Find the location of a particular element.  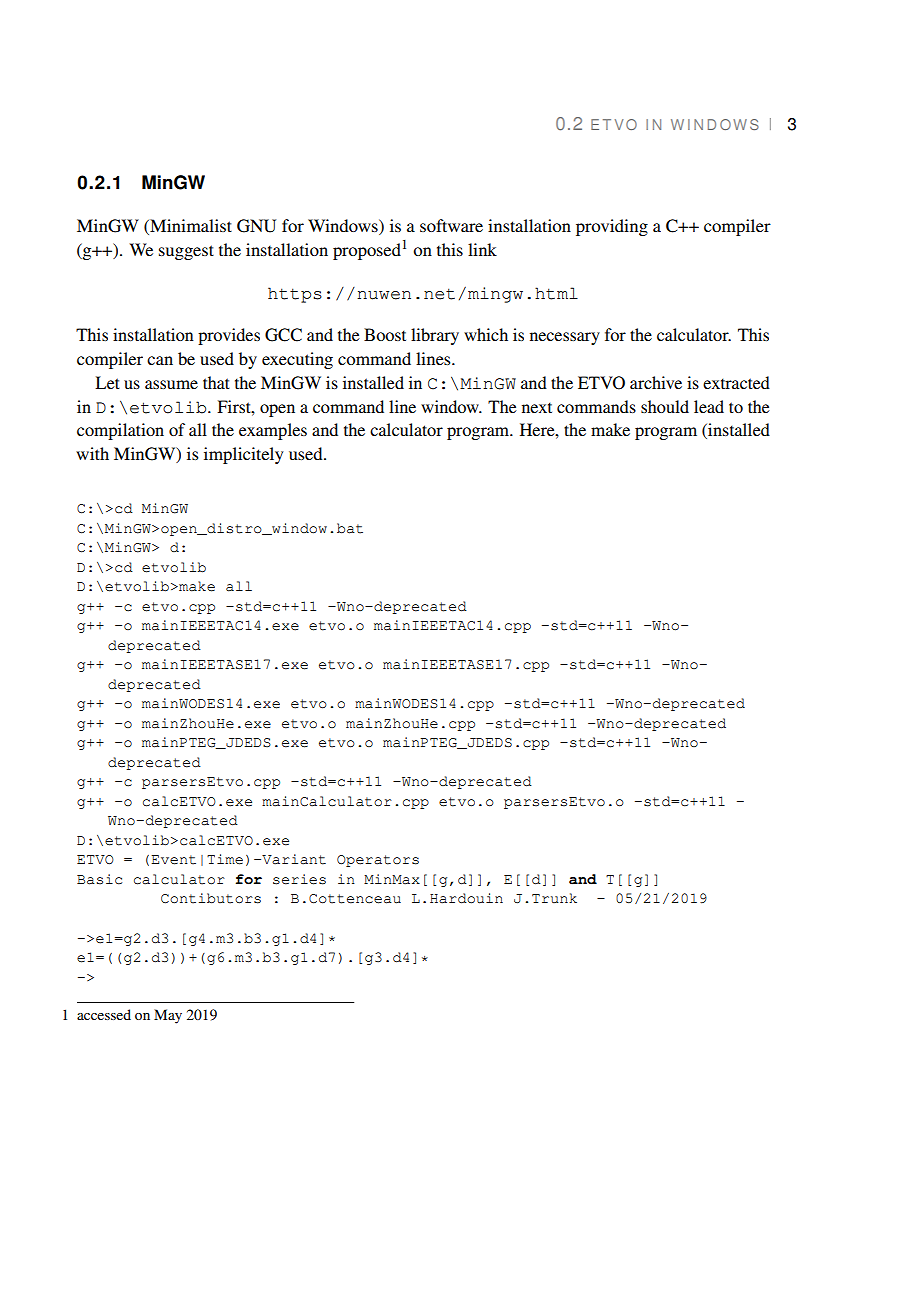

should is located at coordinates (665, 406).
